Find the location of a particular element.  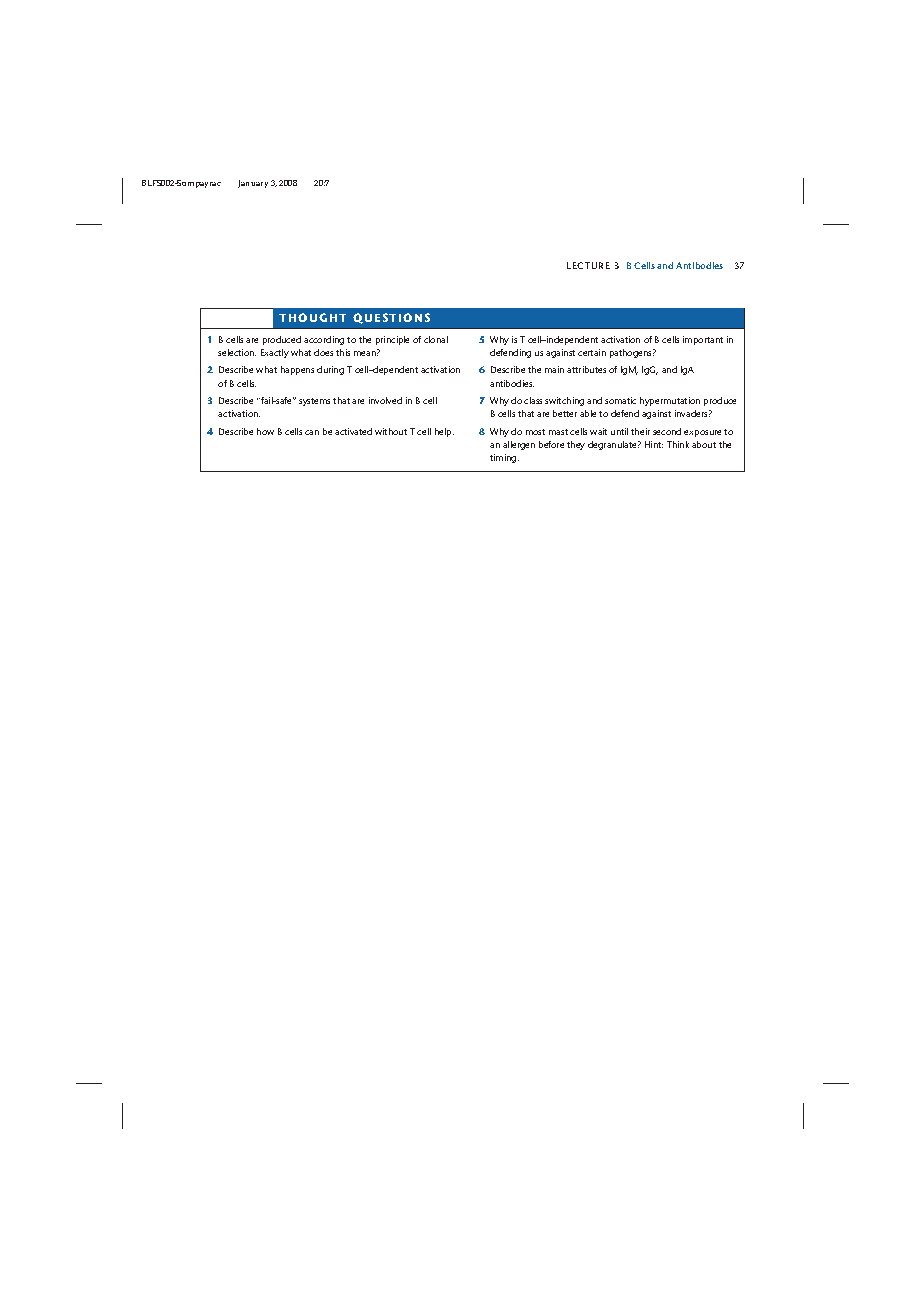

according is located at coordinates (324, 340).
